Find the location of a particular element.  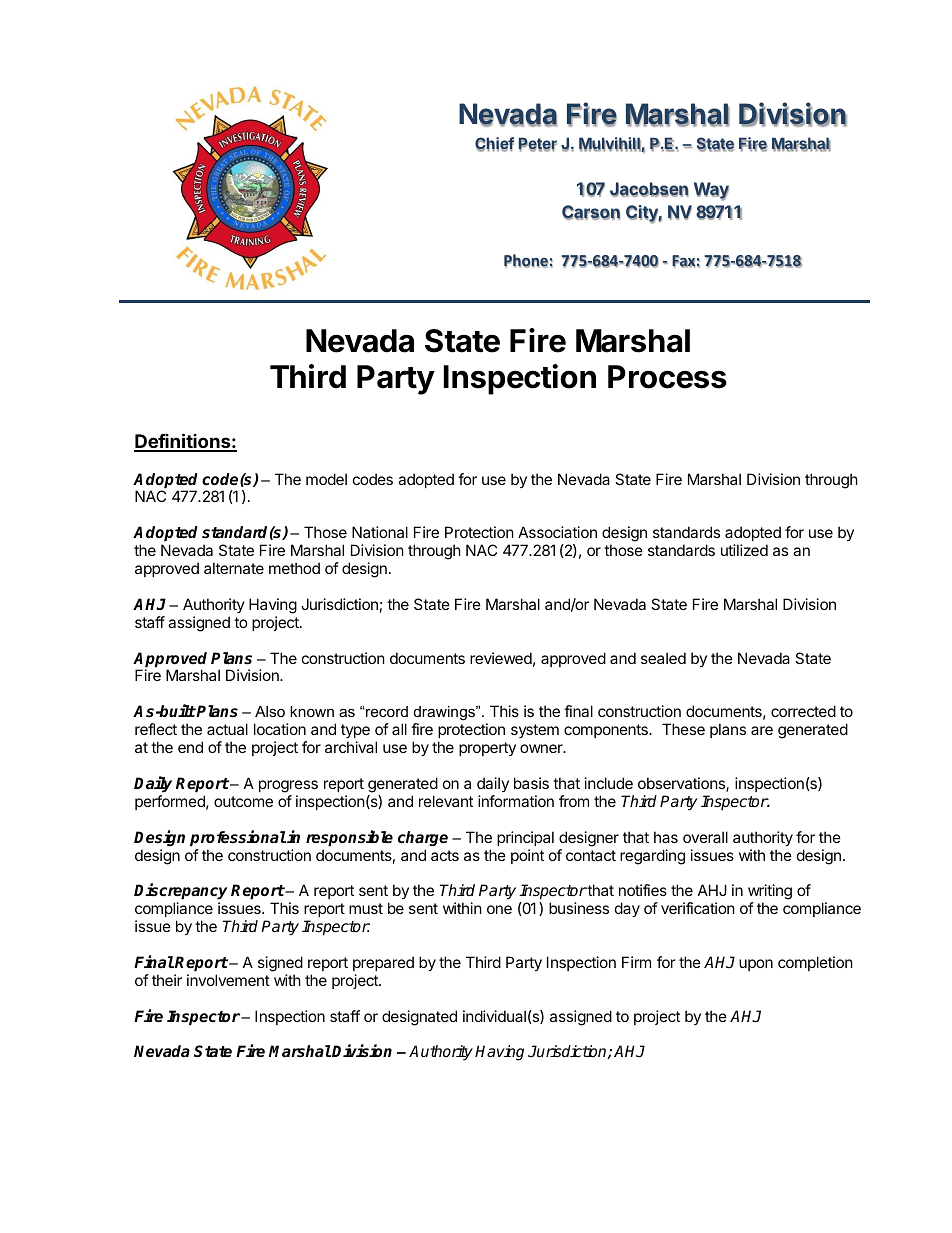

Chief is located at coordinates (494, 144).
